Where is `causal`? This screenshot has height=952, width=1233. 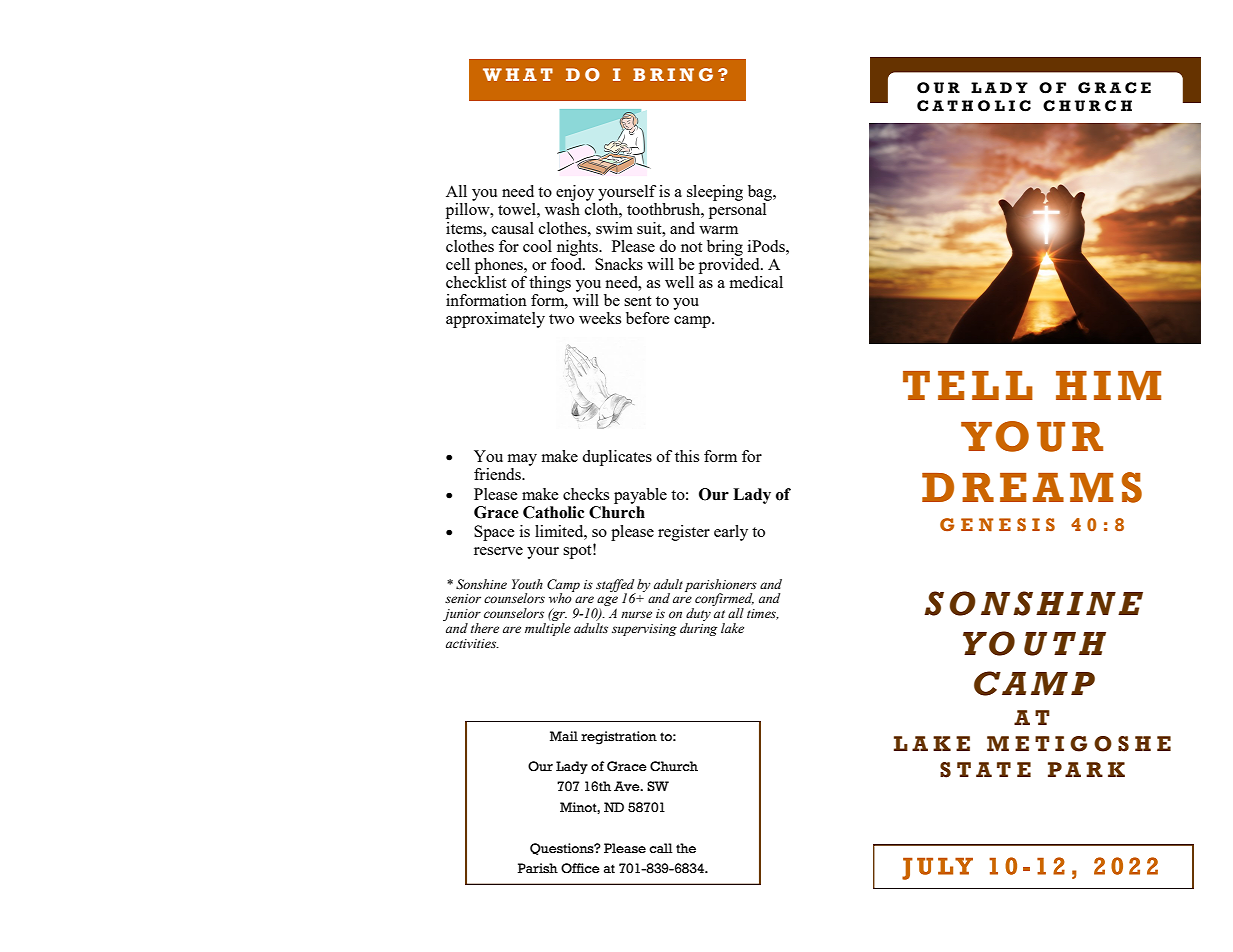
causal is located at coordinates (513, 228).
